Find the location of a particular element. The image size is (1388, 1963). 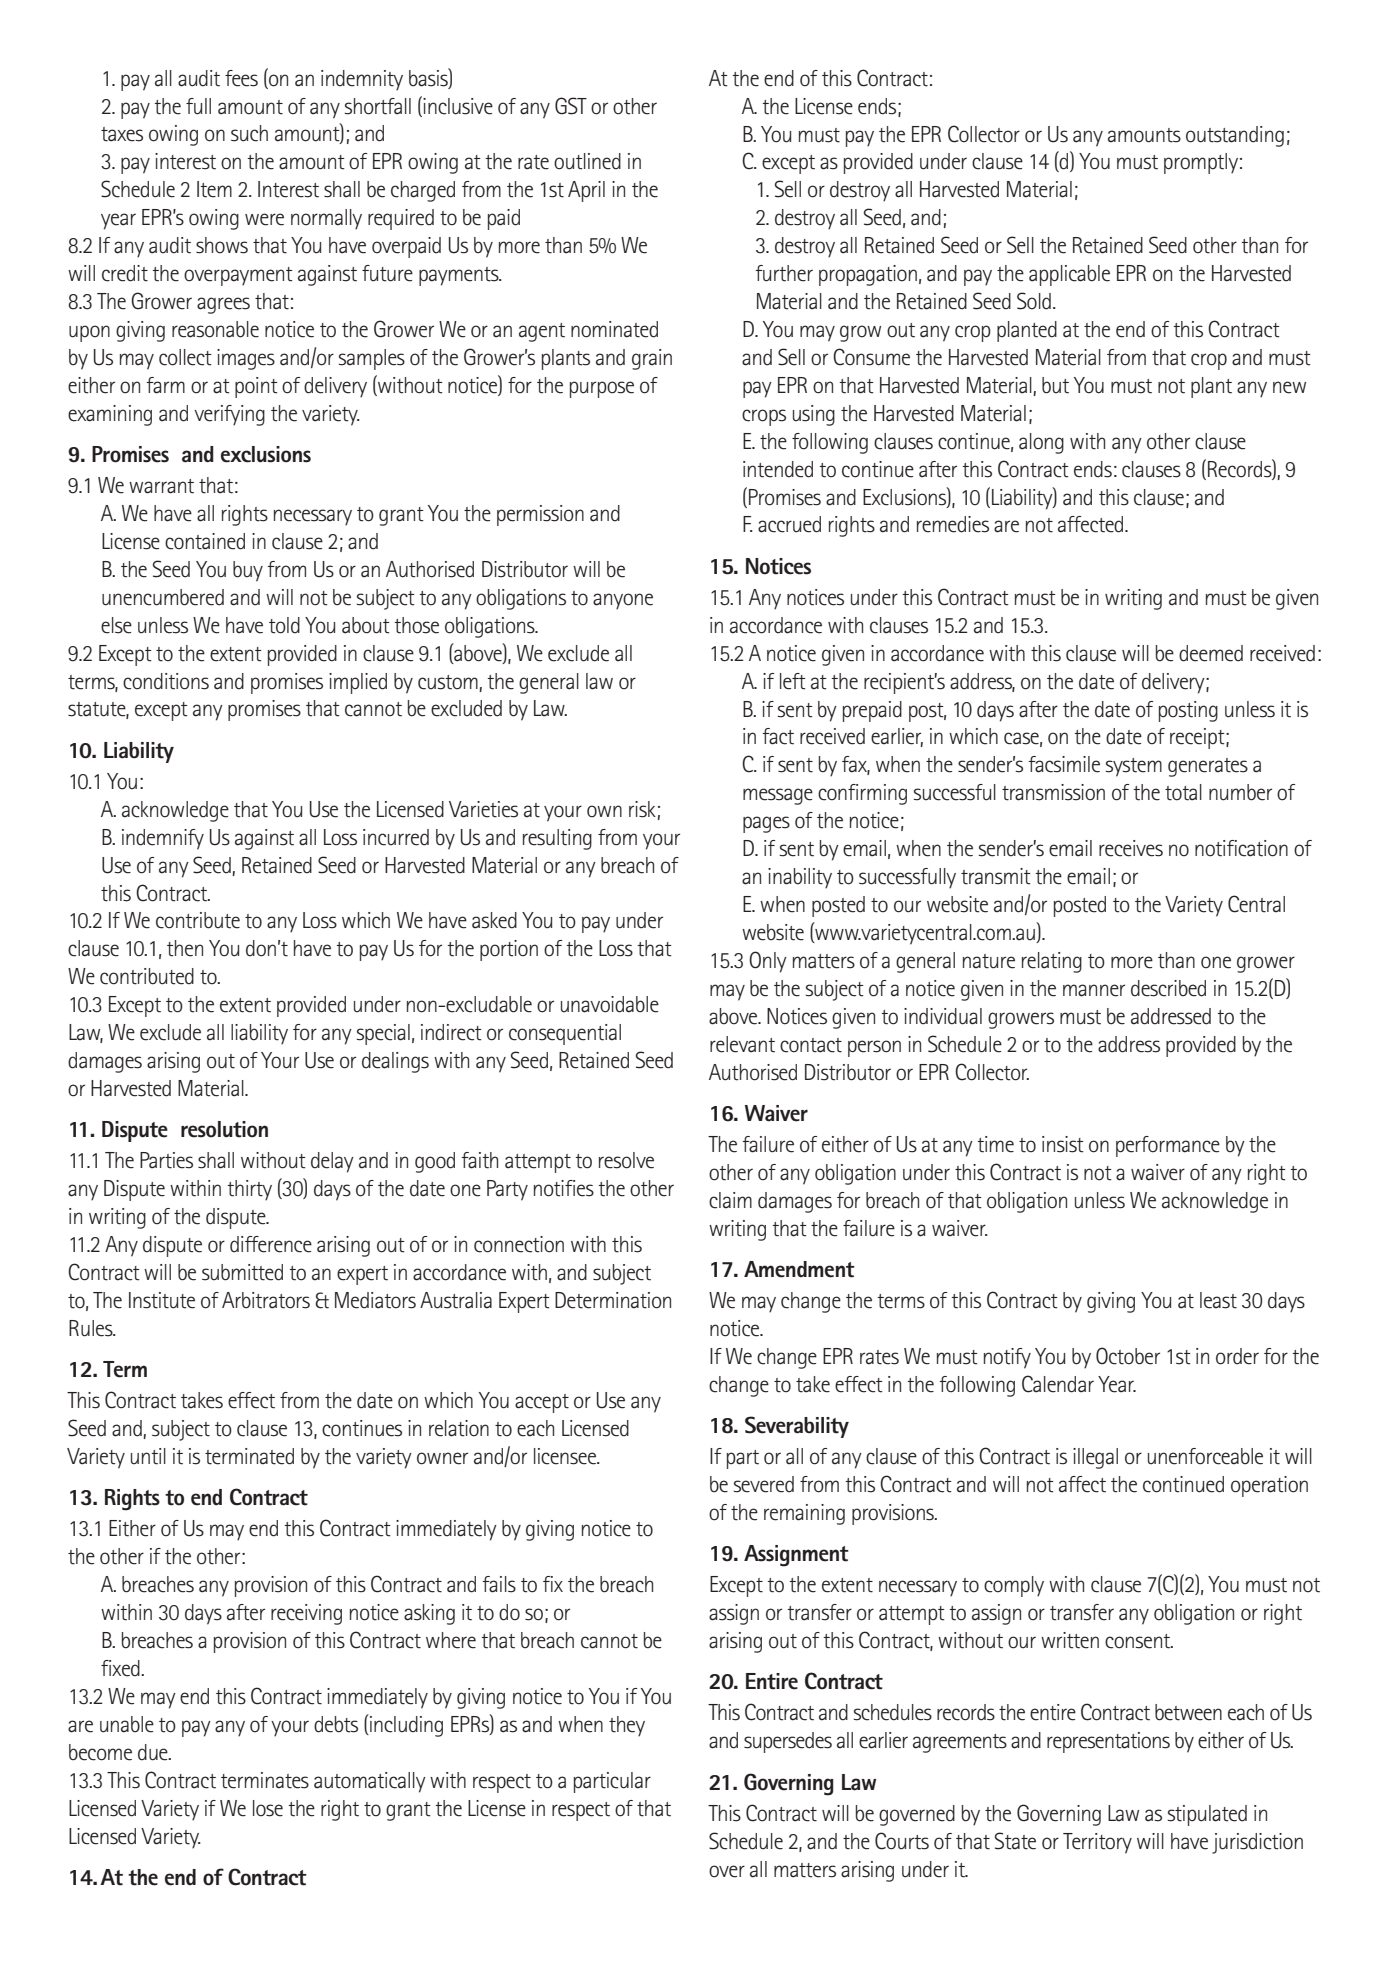

then is located at coordinates (185, 948).
